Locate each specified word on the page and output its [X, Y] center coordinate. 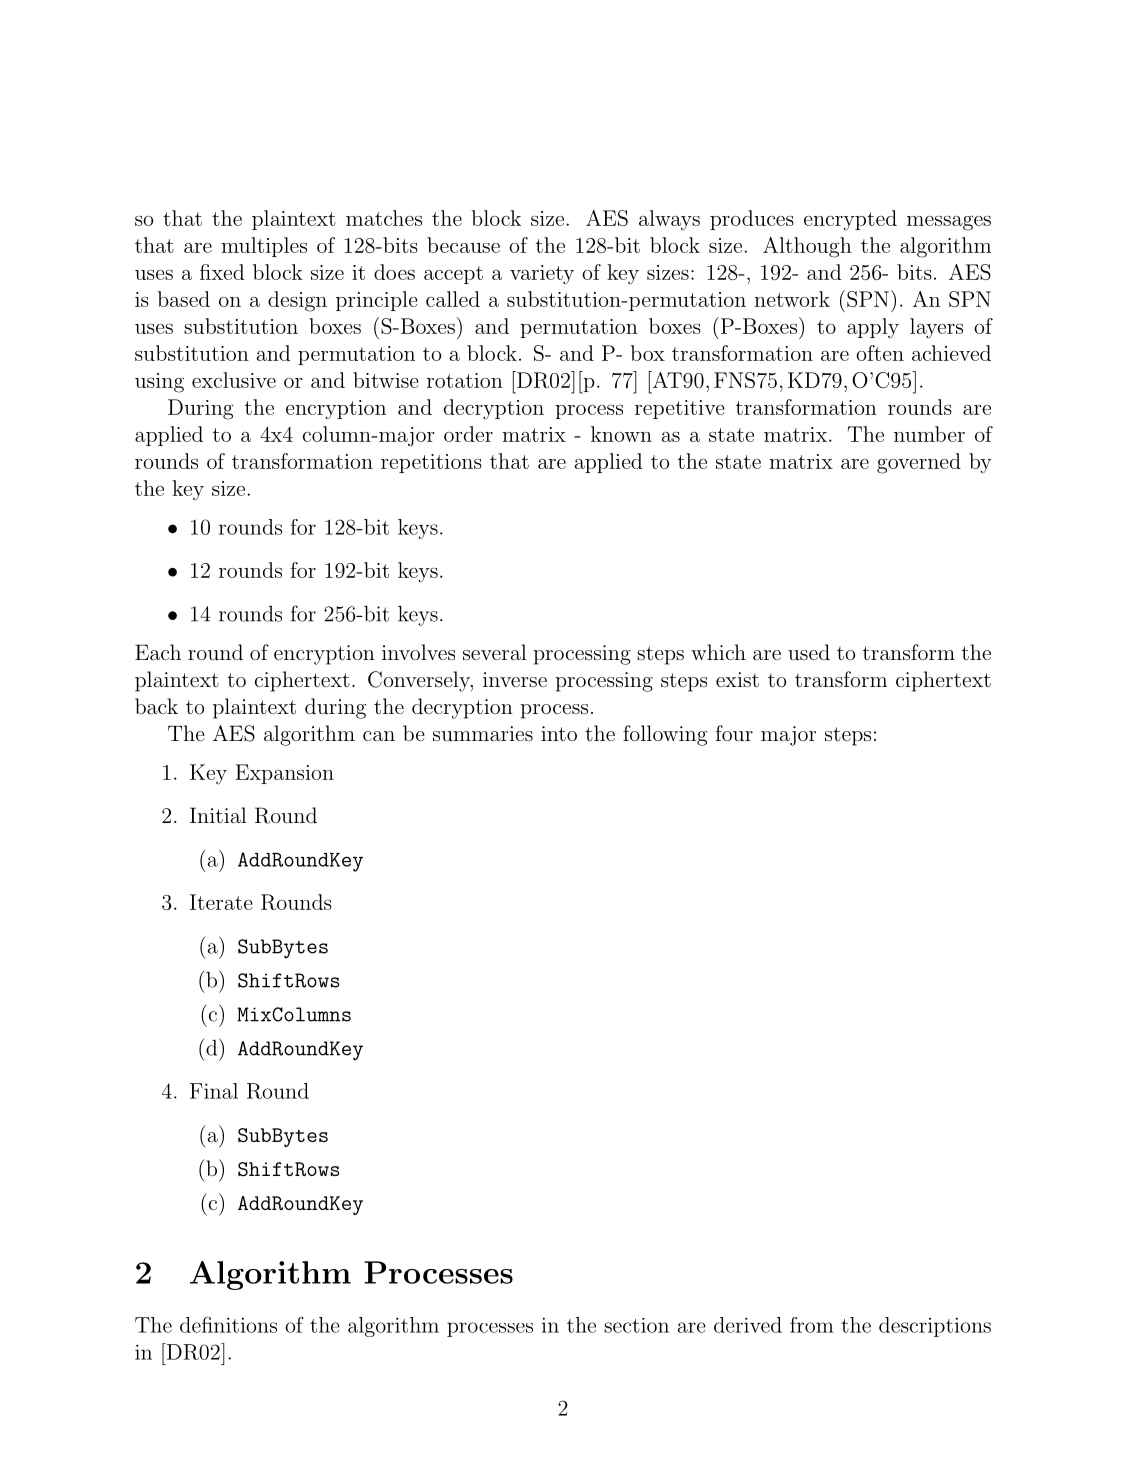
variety [542, 275]
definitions [228, 1325]
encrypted [850, 220]
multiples [264, 247]
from [812, 1325]
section [636, 1325]
